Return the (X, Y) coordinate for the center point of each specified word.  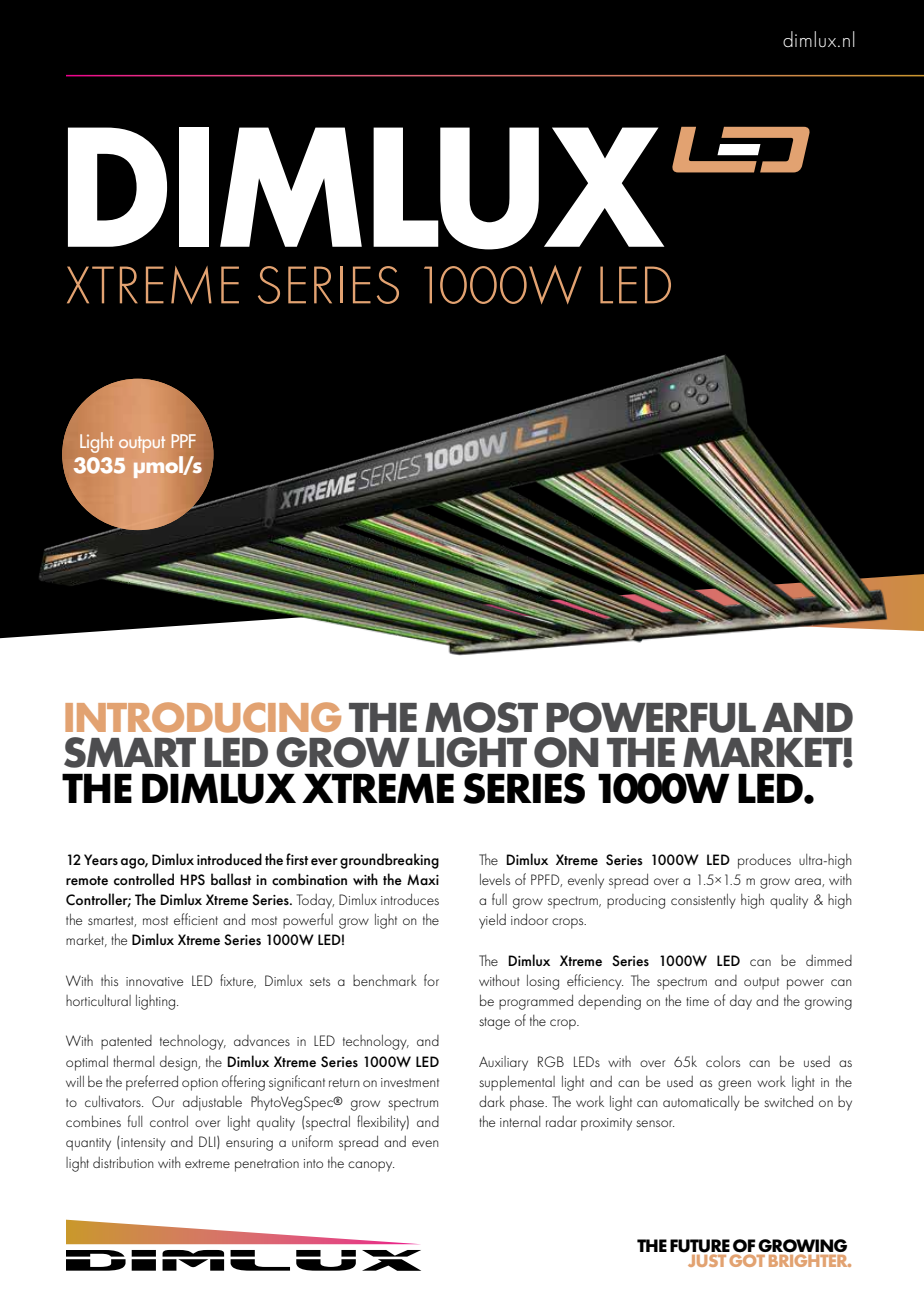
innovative (154, 981)
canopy (371, 1166)
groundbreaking (389, 861)
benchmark (385, 980)
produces (764, 861)
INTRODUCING (203, 717)
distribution (123, 1162)
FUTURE (700, 1246)
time (697, 1001)
